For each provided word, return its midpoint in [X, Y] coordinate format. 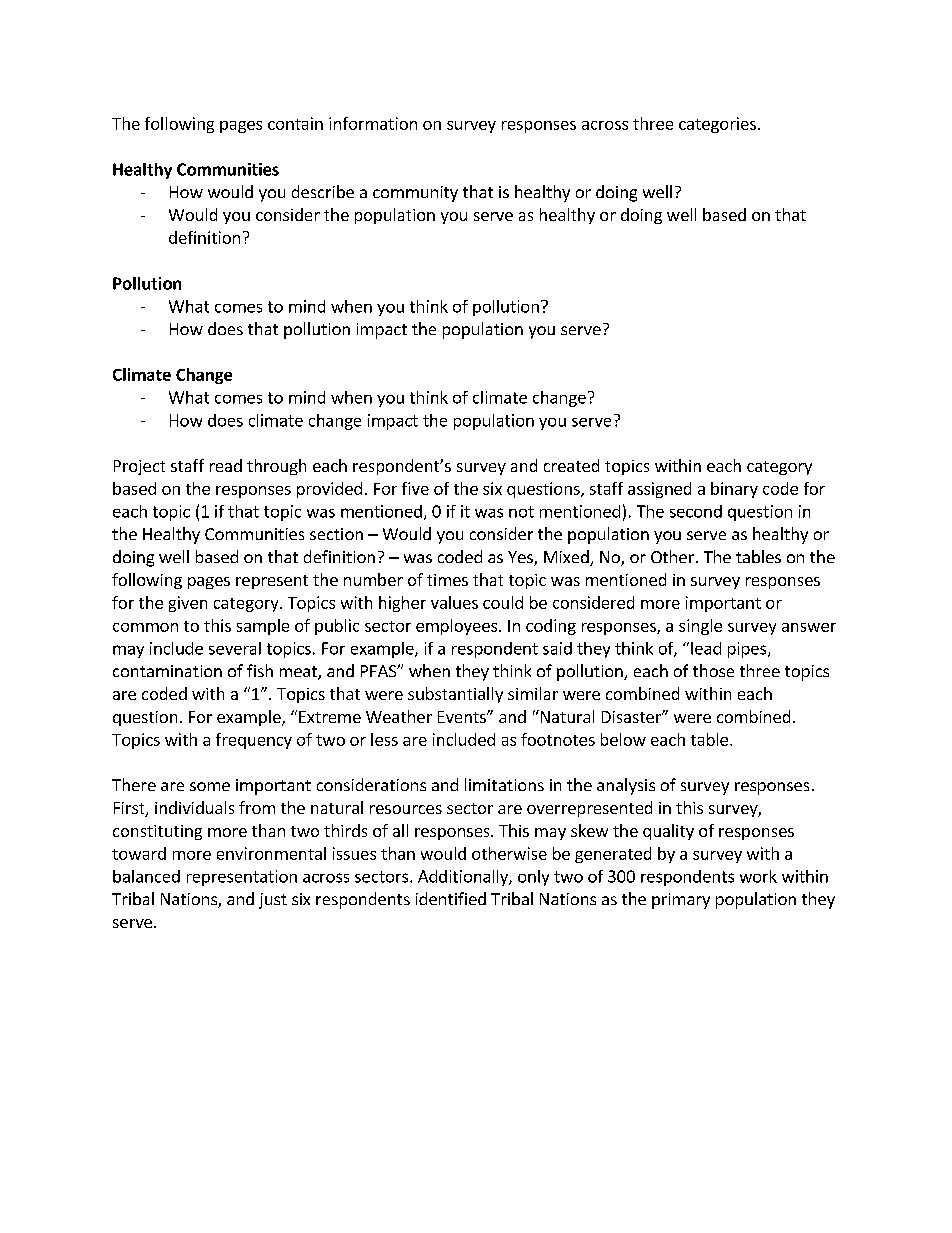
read [226, 465]
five [415, 488]
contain [295, 123]
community [415, 194]
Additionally [464, 878]
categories [717, 125]
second [696, 511]
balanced [146, 876]
